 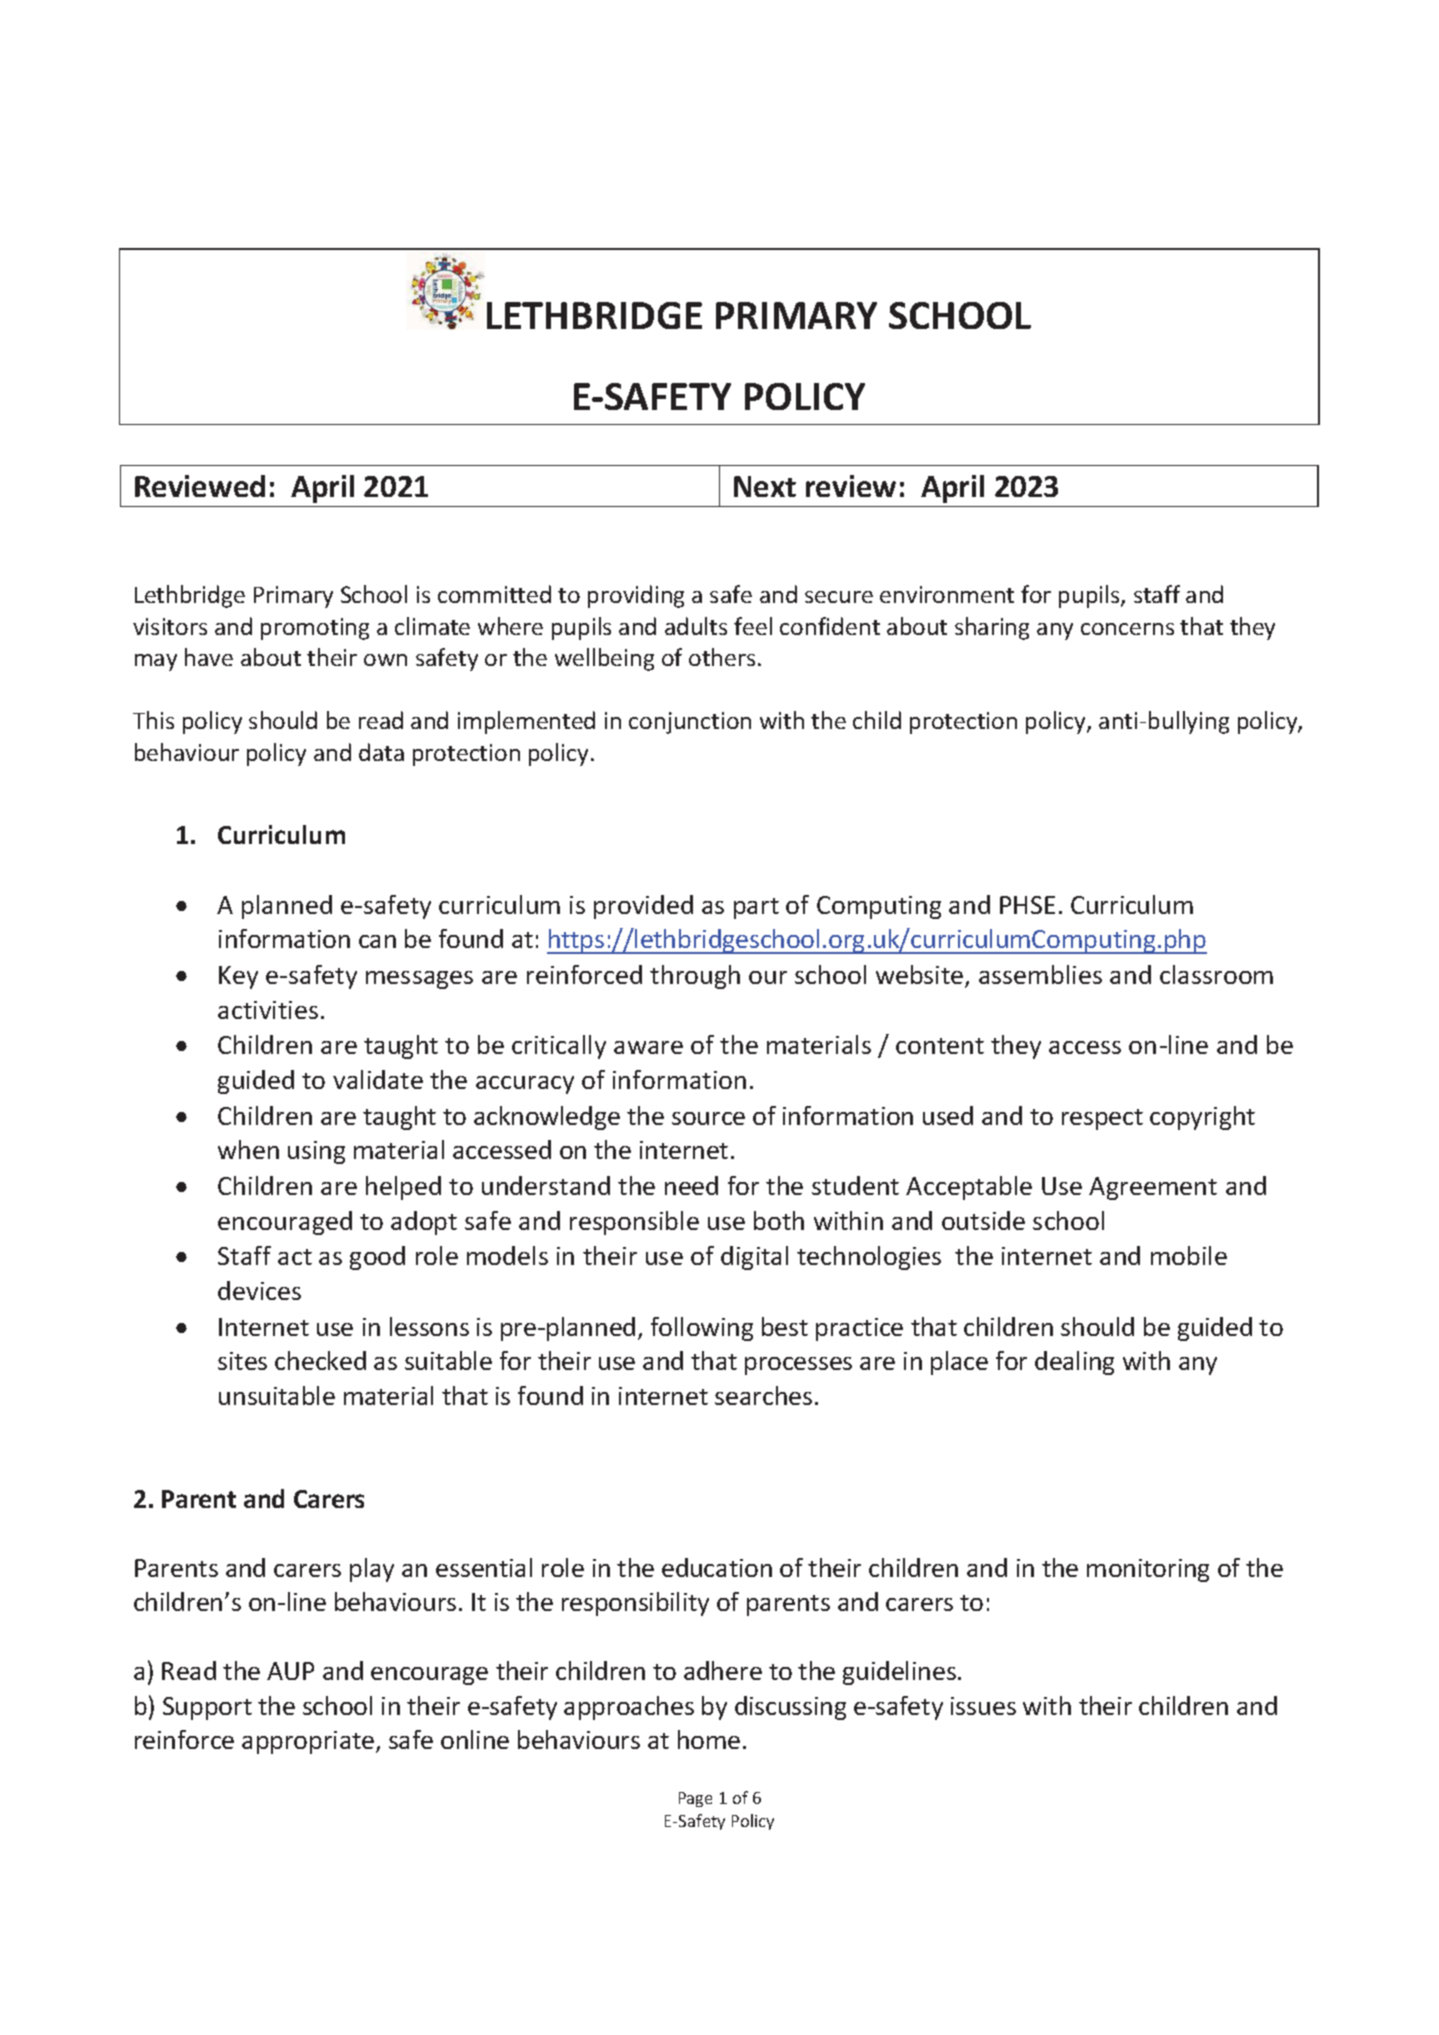 I want to click on Next, so click(x=765, y=486).
